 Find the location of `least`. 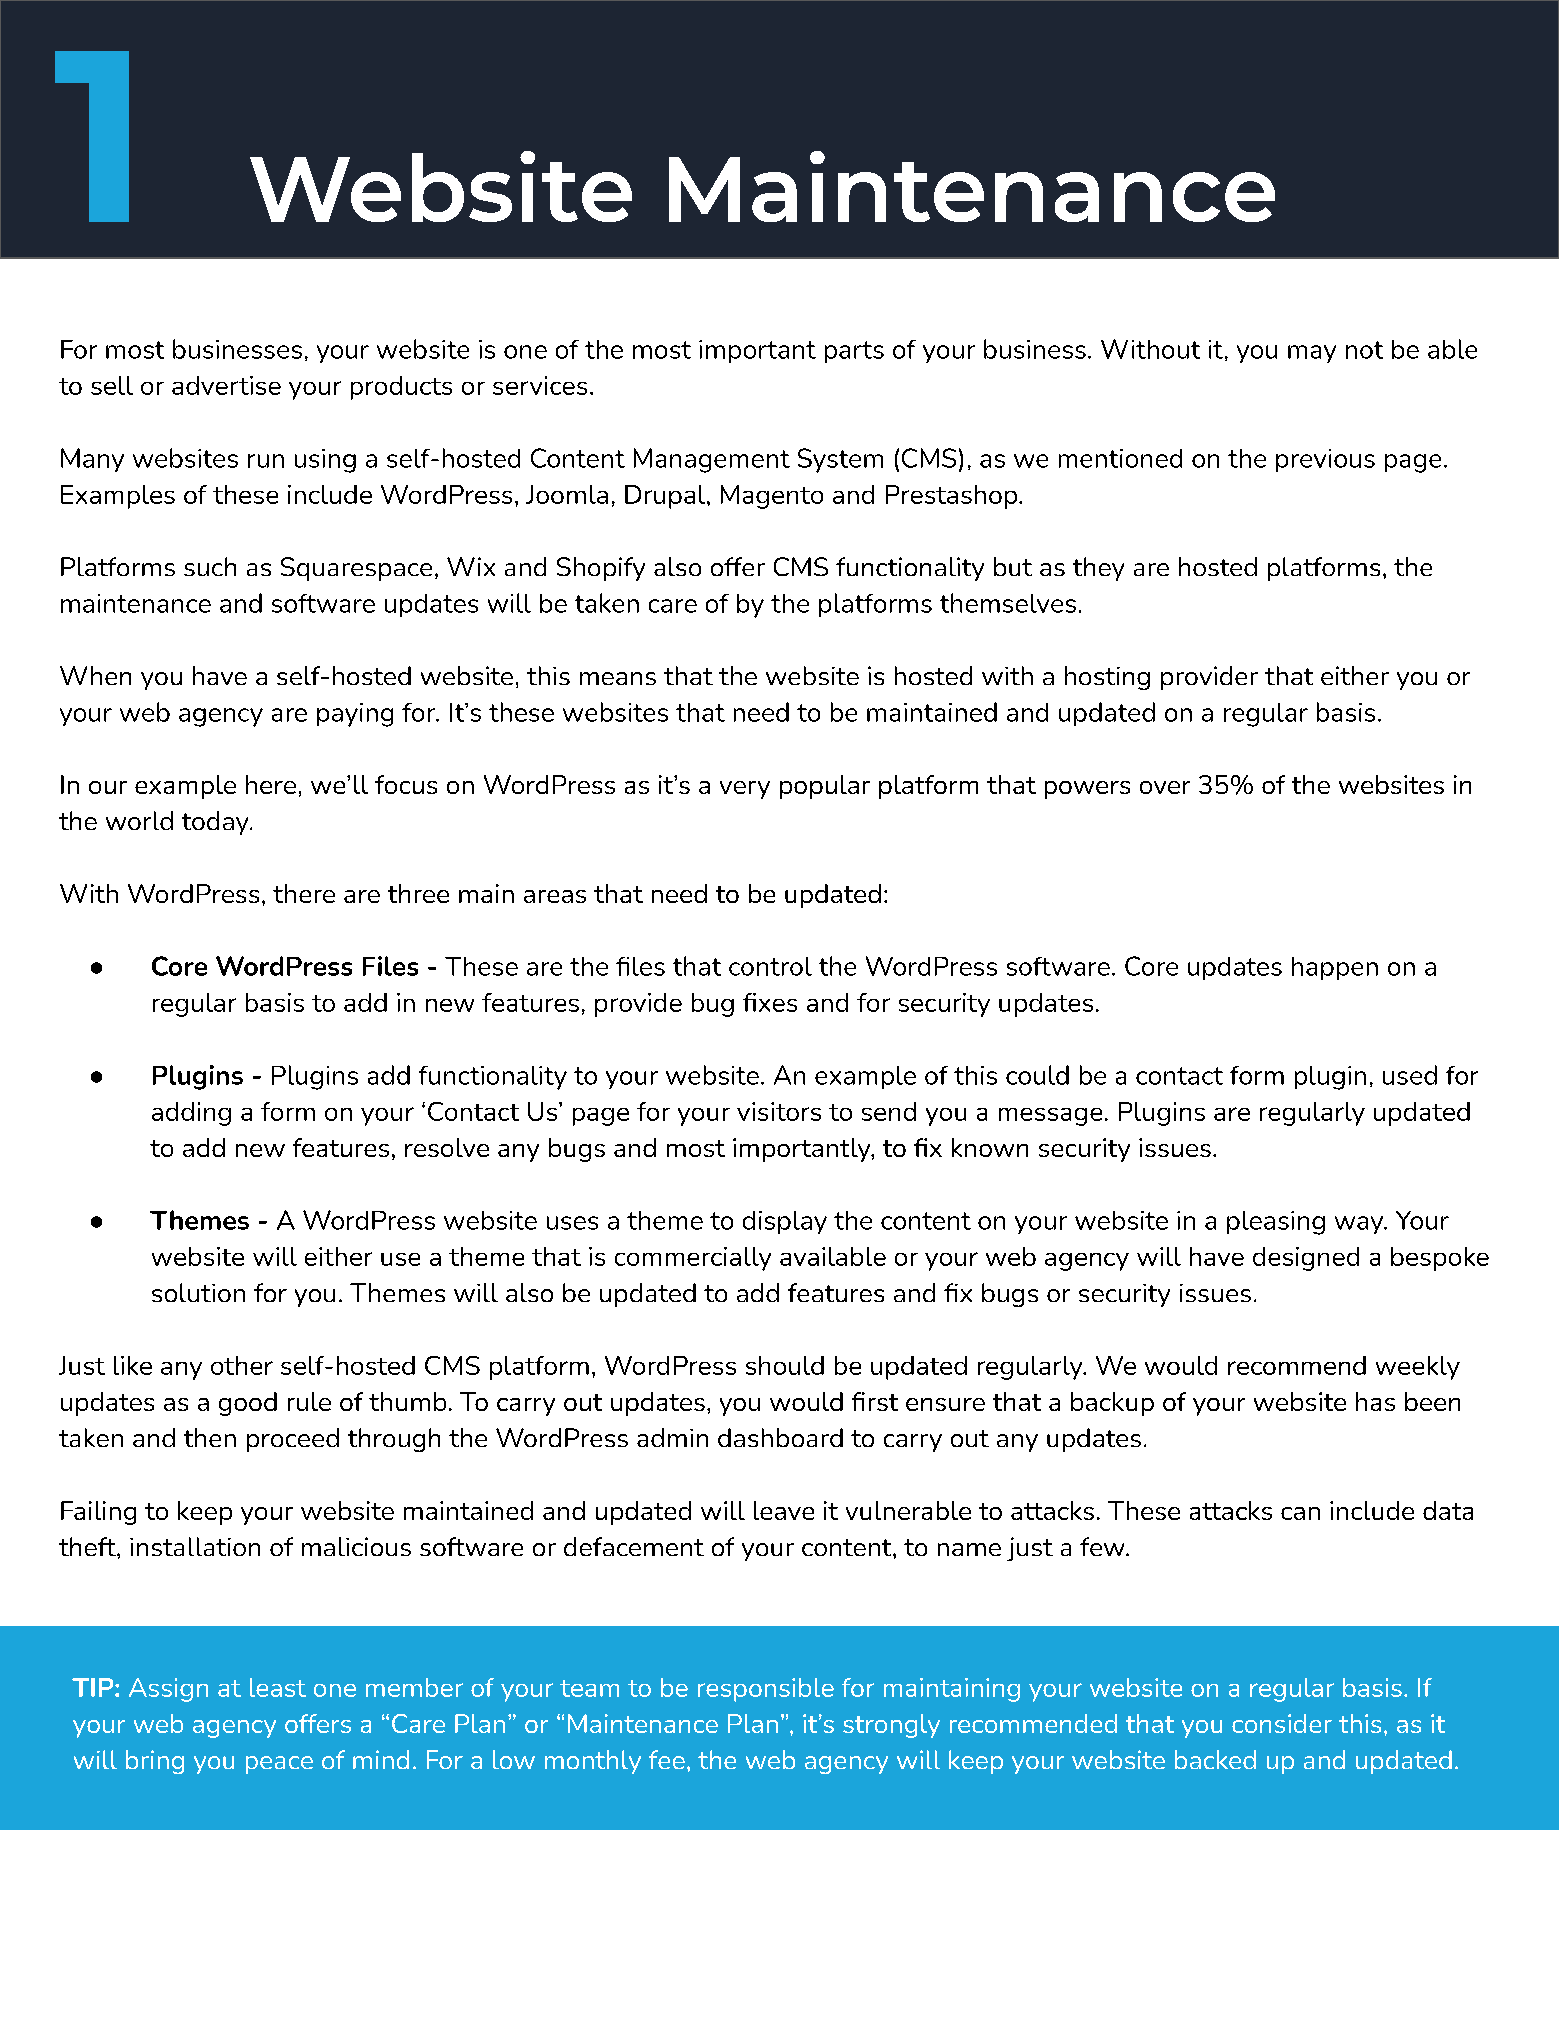

least is located at coordinates (278, 1687).
